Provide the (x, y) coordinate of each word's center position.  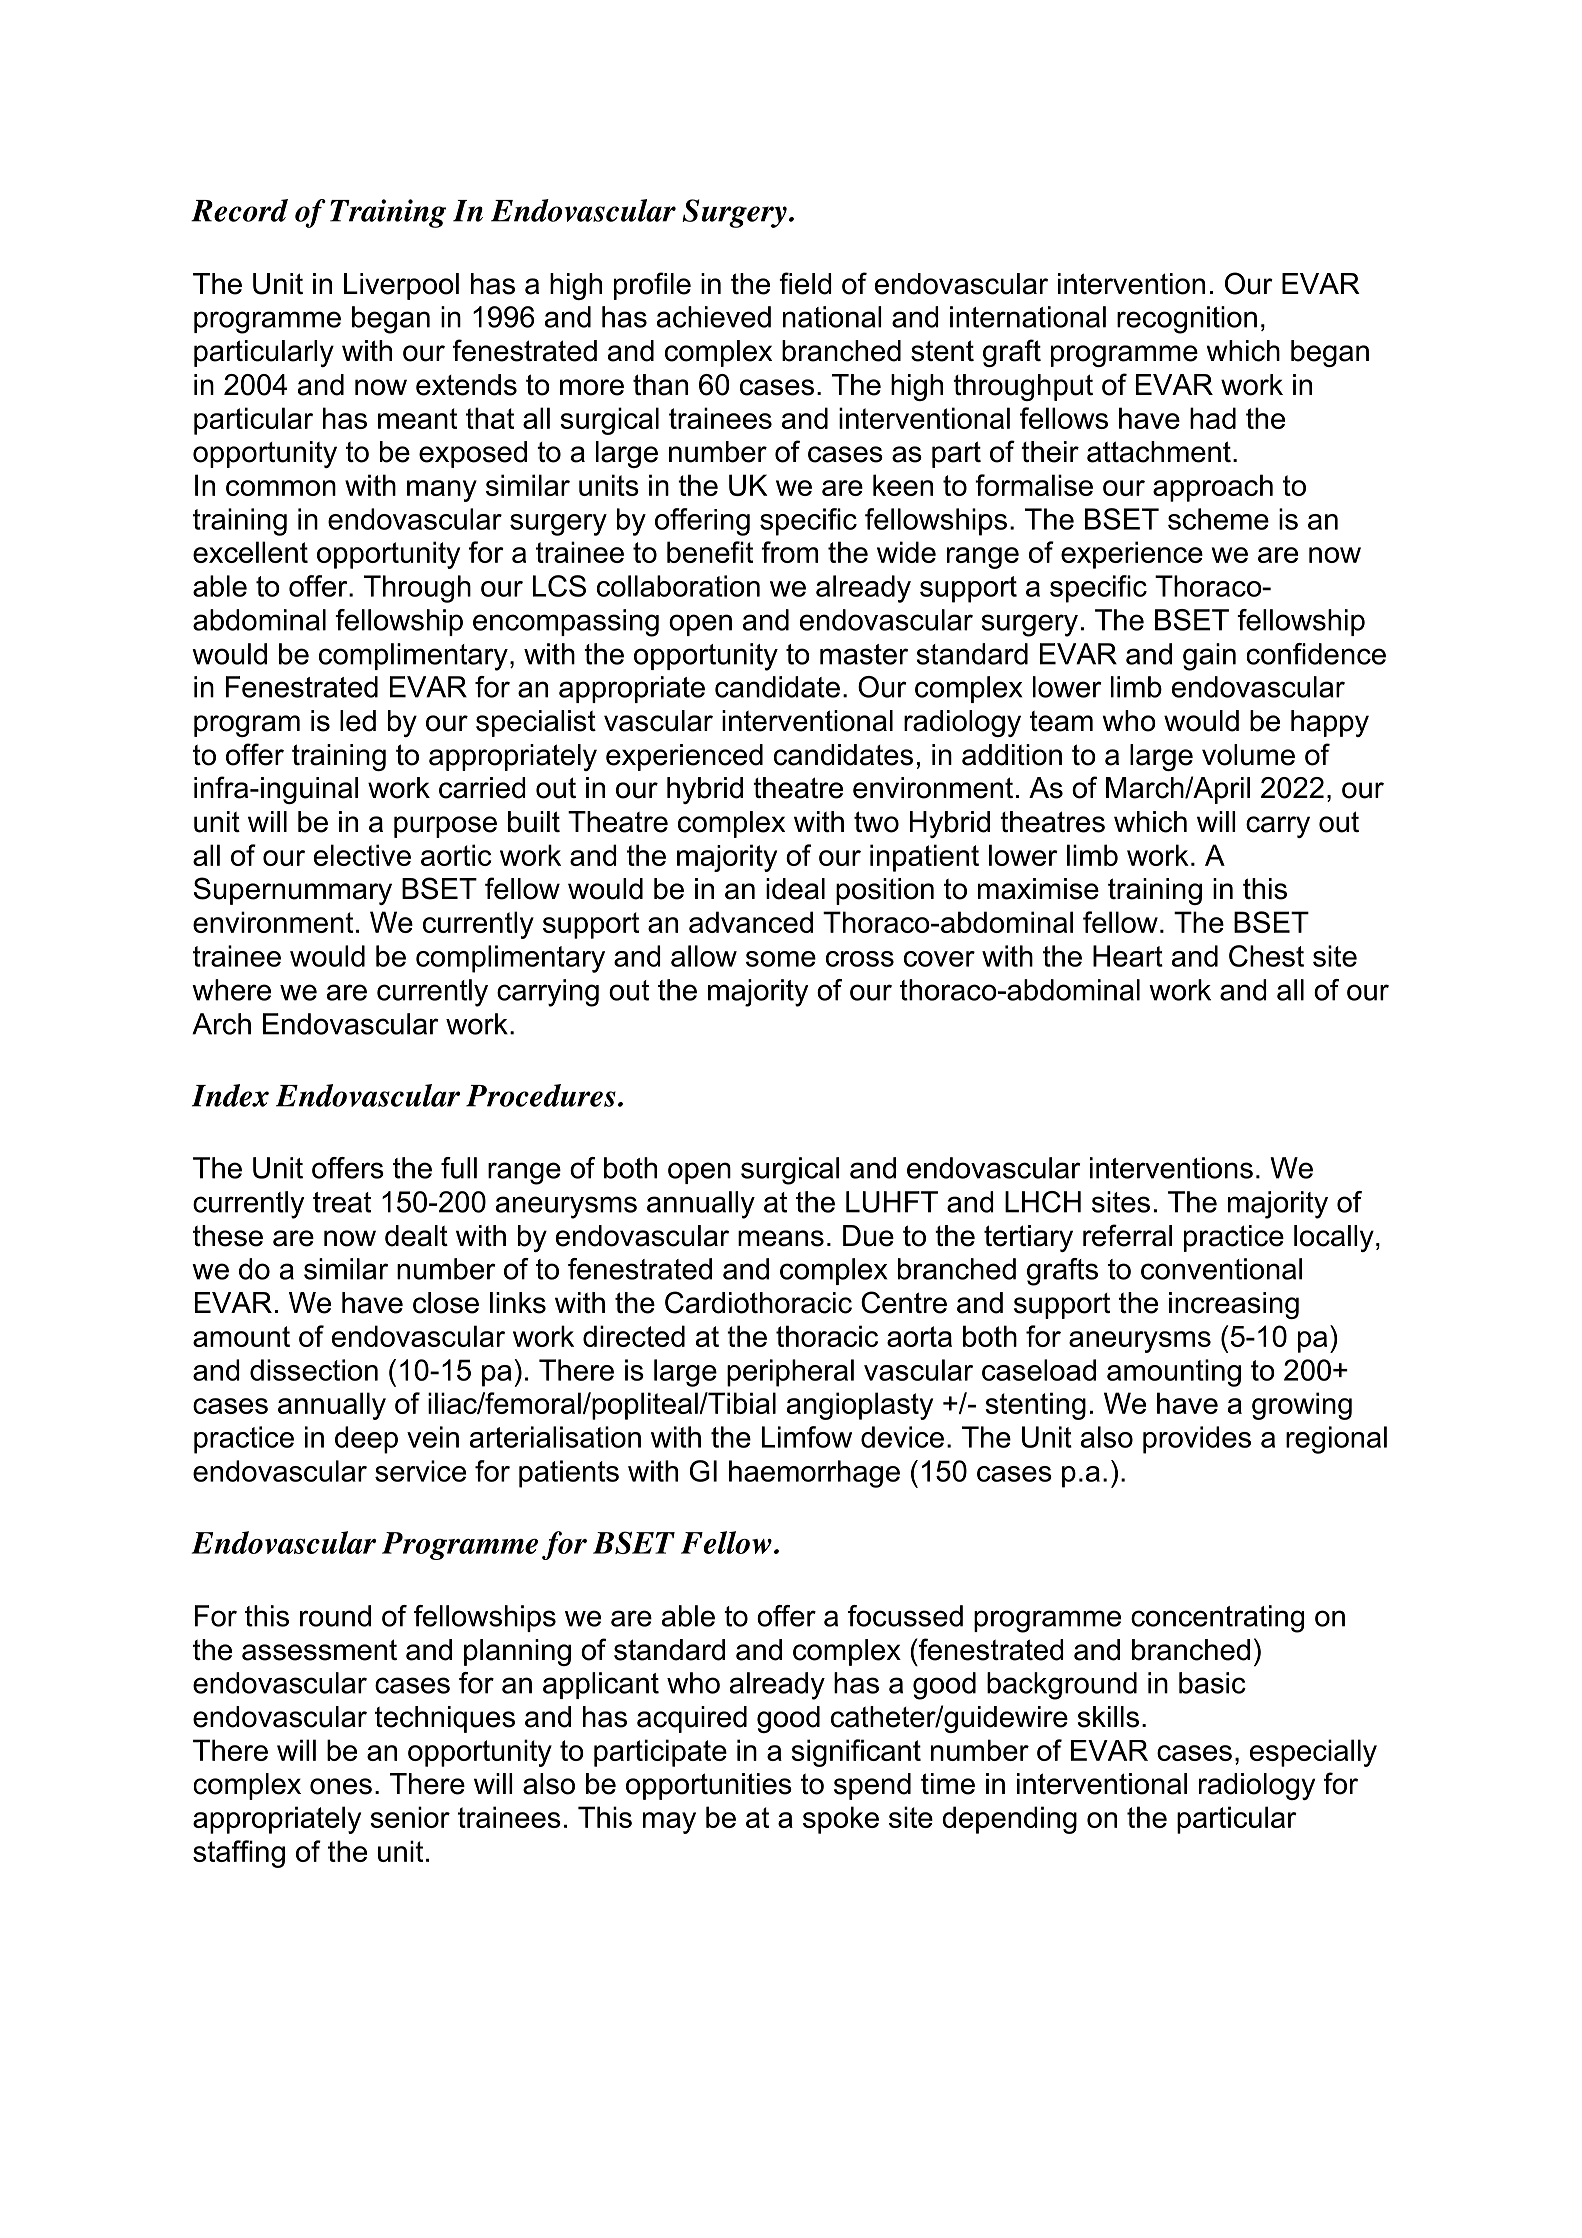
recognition (1187, 320)
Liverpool (401, 286)
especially (1313, 1753)
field (805, 283)
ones (341, 1786)
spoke (841, 1820)
